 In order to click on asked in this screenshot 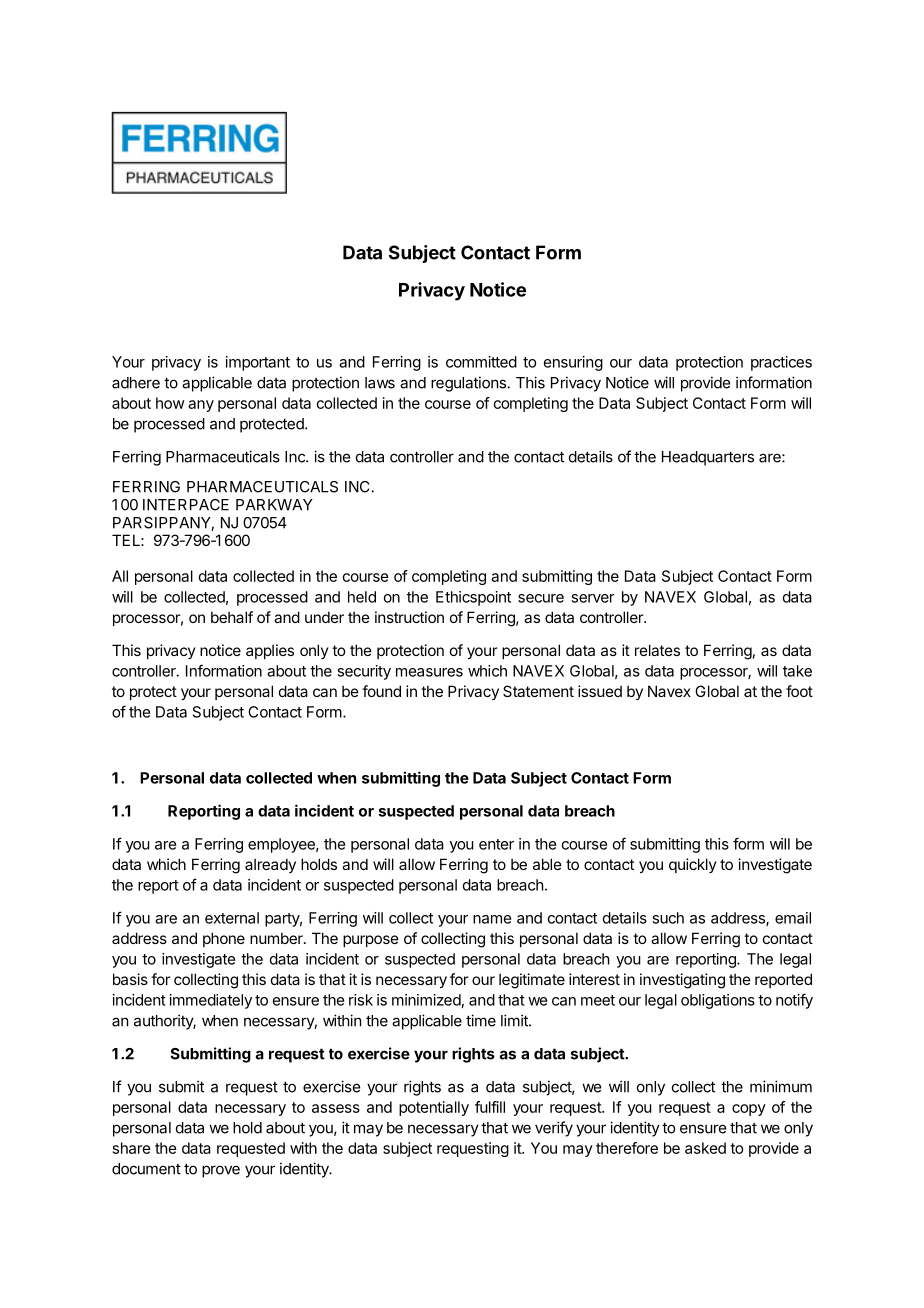, I will do `click(705, 1148)`.
